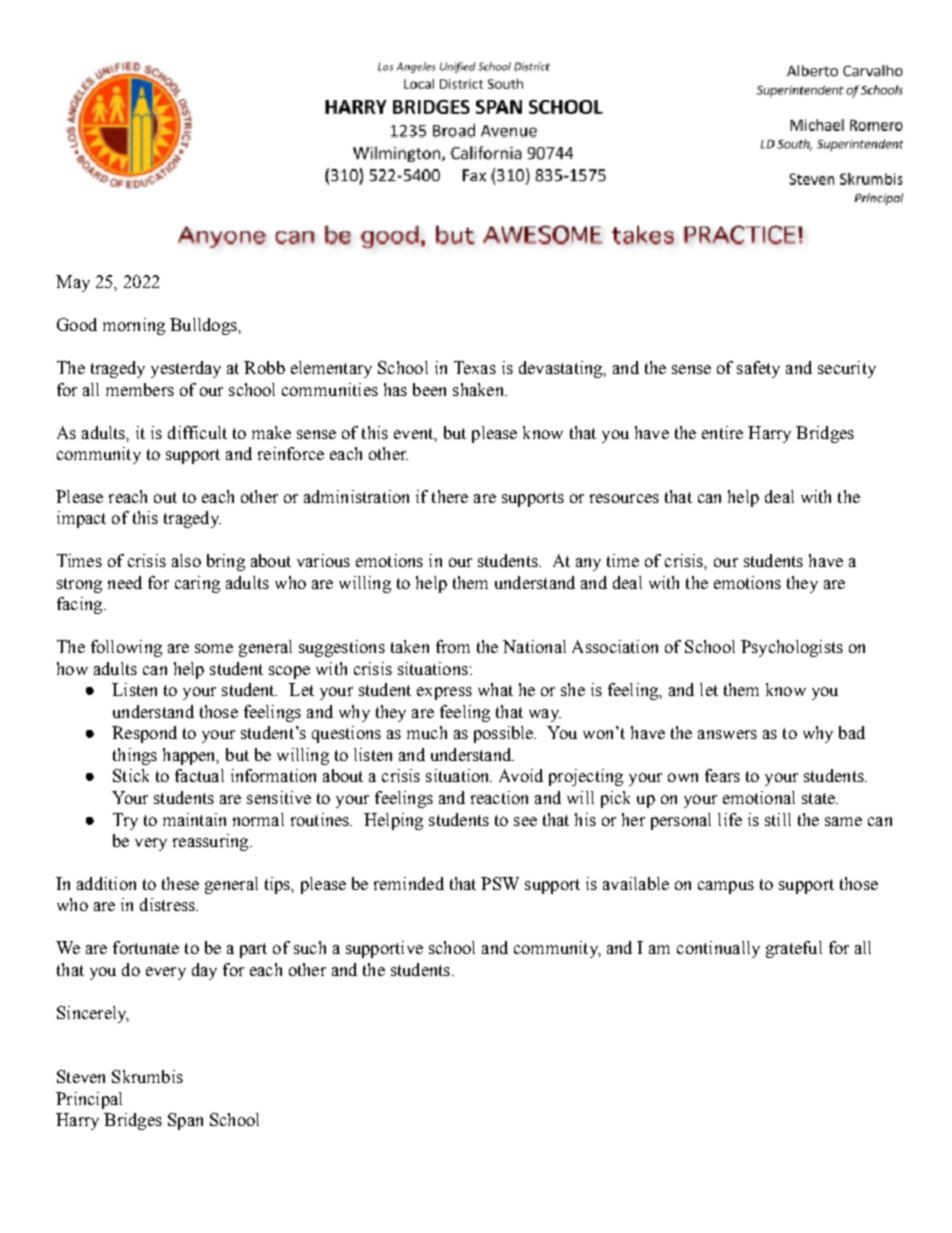 This screenshot has width=952, height=1233. I want to click on campus, so click(726, 887).
